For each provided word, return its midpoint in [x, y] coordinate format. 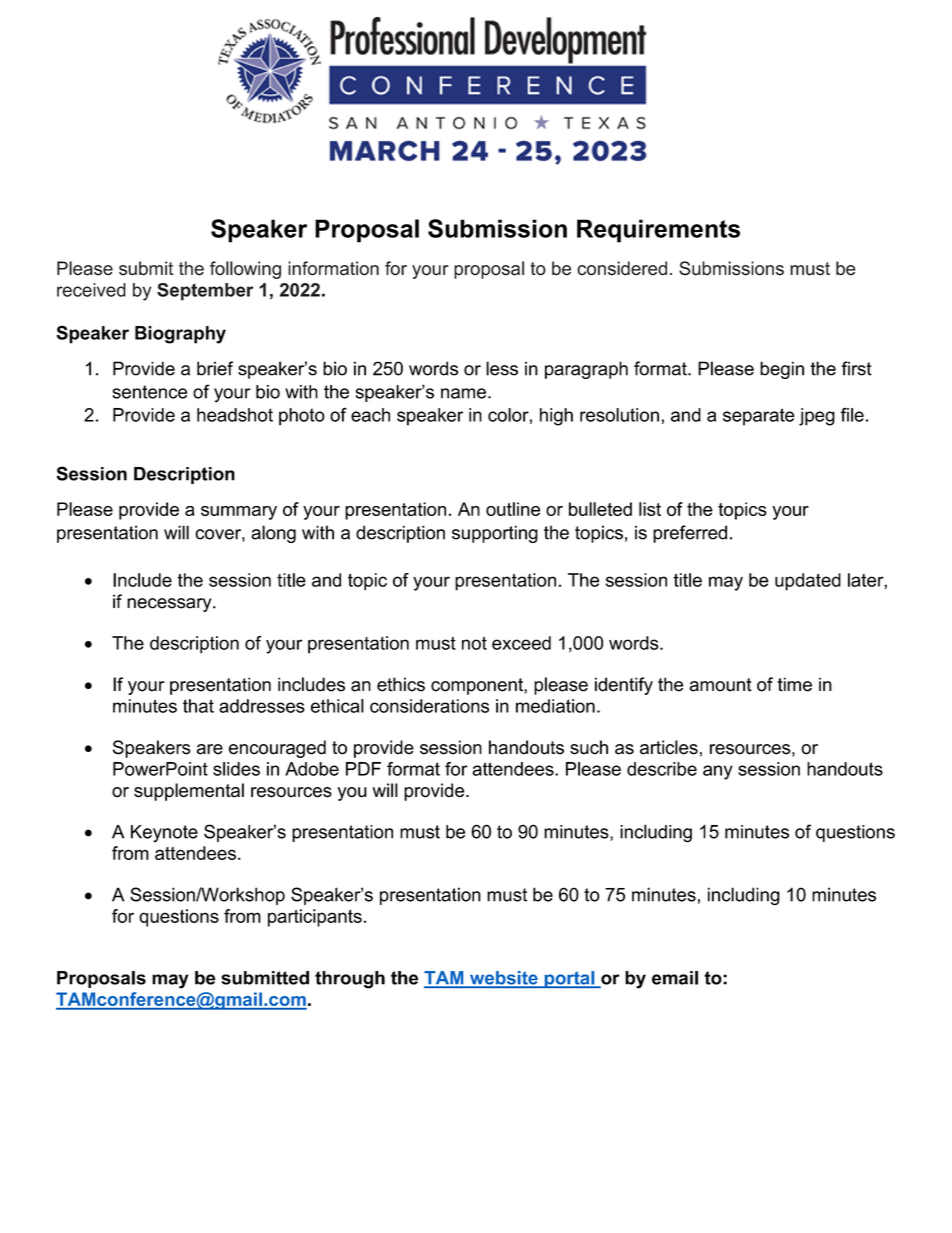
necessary [170, 605]
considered [622, 268]
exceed [521, 643]
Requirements [658, 231]
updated [808, 582]
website [503, 979]
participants [315, 918]
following [245, 270]
